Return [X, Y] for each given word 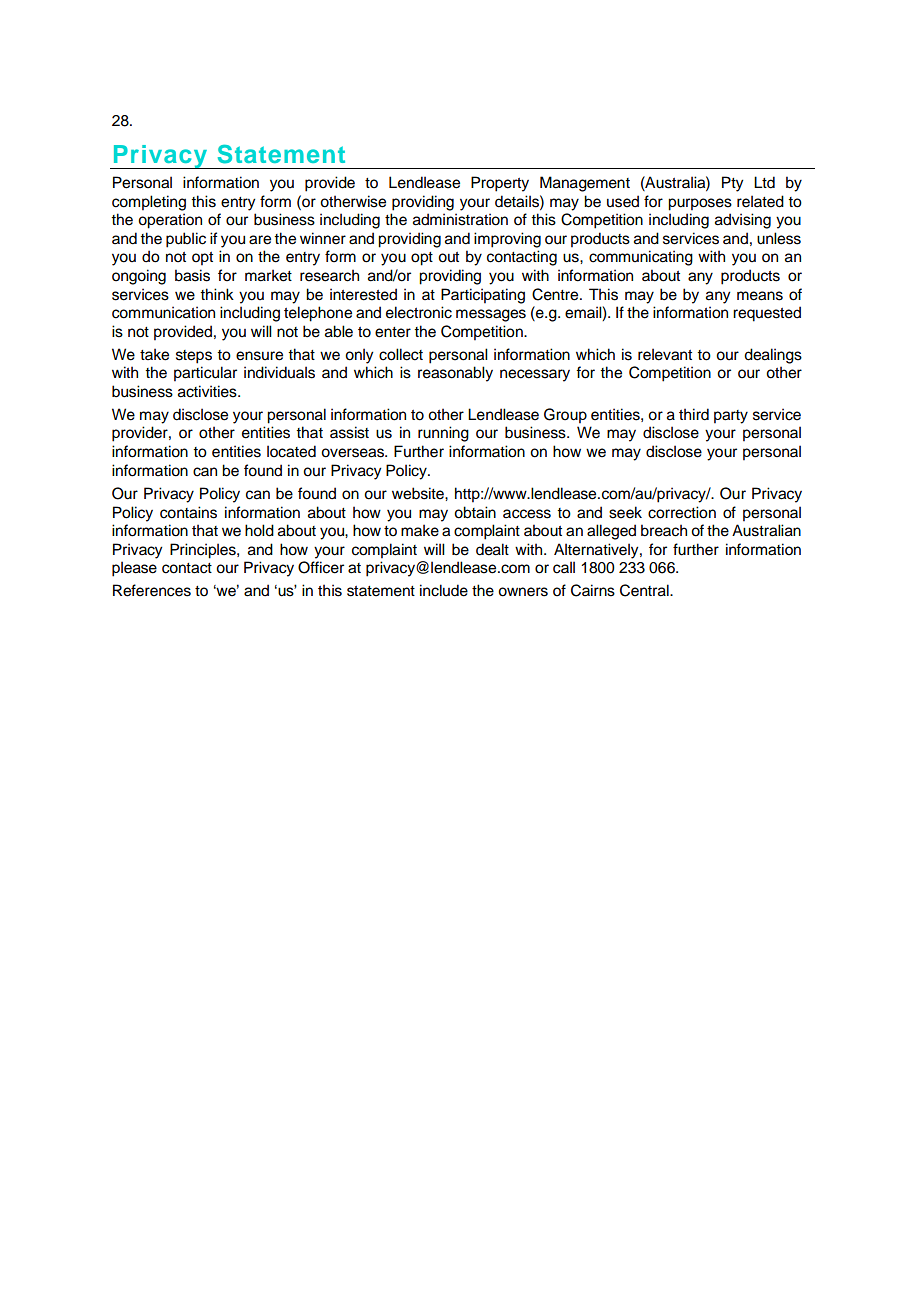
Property [500, 184]
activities [208, 391]
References [152, 590]
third [694, 414]
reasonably [455, 374]
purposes [700, 204]
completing [149, 203]
